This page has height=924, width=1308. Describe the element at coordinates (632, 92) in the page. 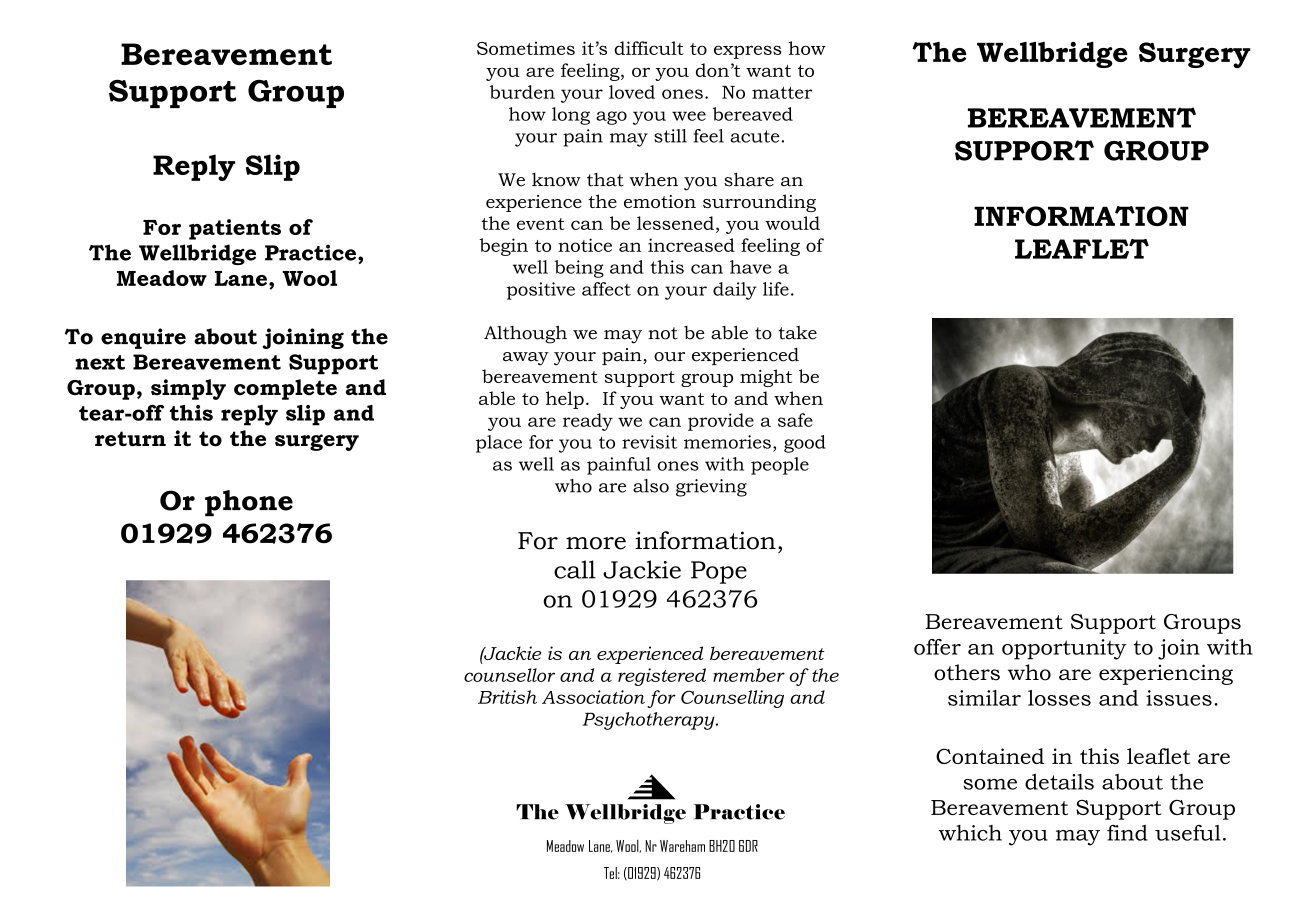

I see `loved` at that location.
